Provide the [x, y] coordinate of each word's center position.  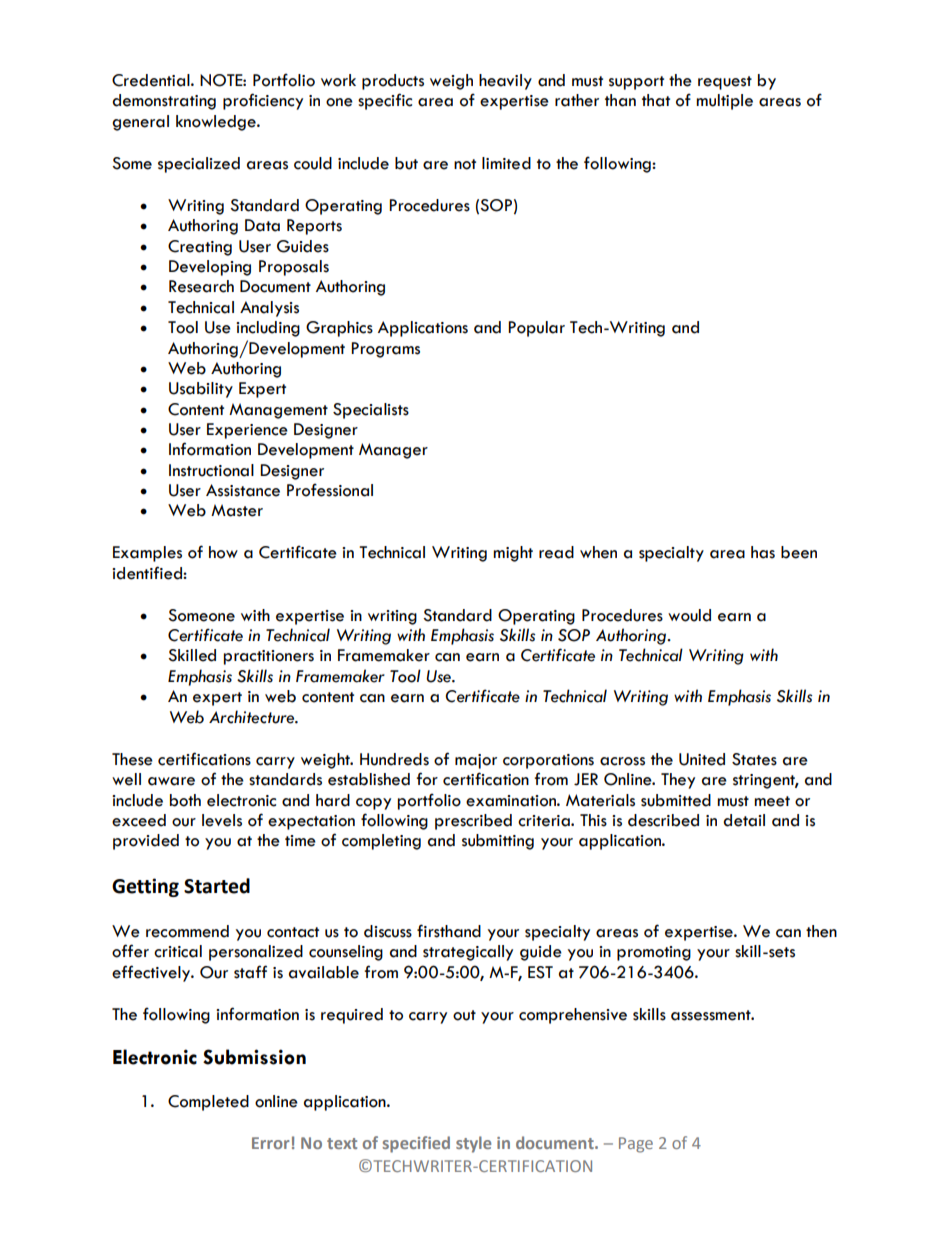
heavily [505, 82]
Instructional [211, 470]
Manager [393, 451]
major [476, 761]
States [754, 759]
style [473, 1144]
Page [636, 1145]
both [185, 800]
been [799, 552]
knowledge [217, 123]
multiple [724, 102]
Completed [208, 1103]
